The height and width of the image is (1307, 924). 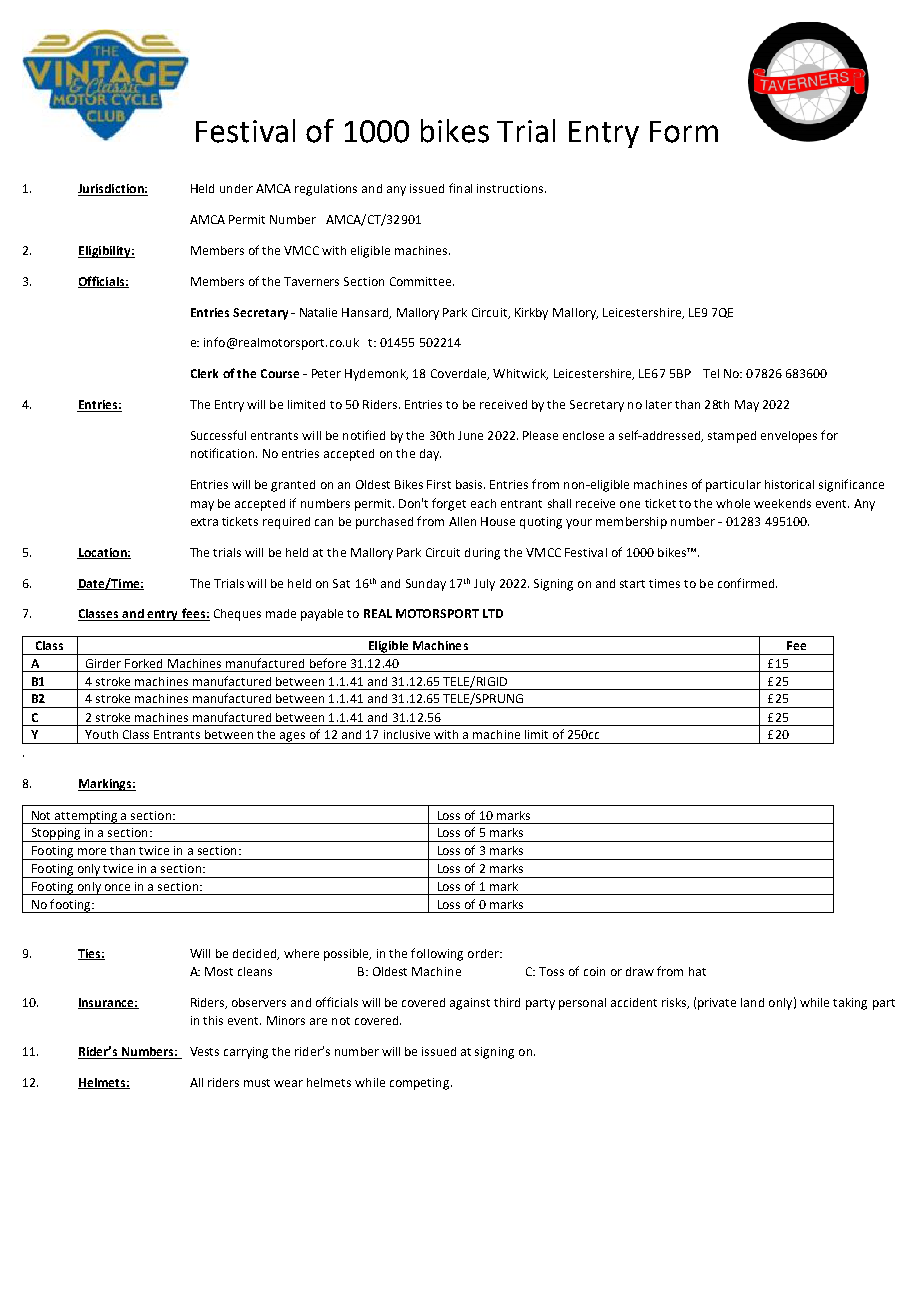 I want to click on June, so click(x=470, y=435).
